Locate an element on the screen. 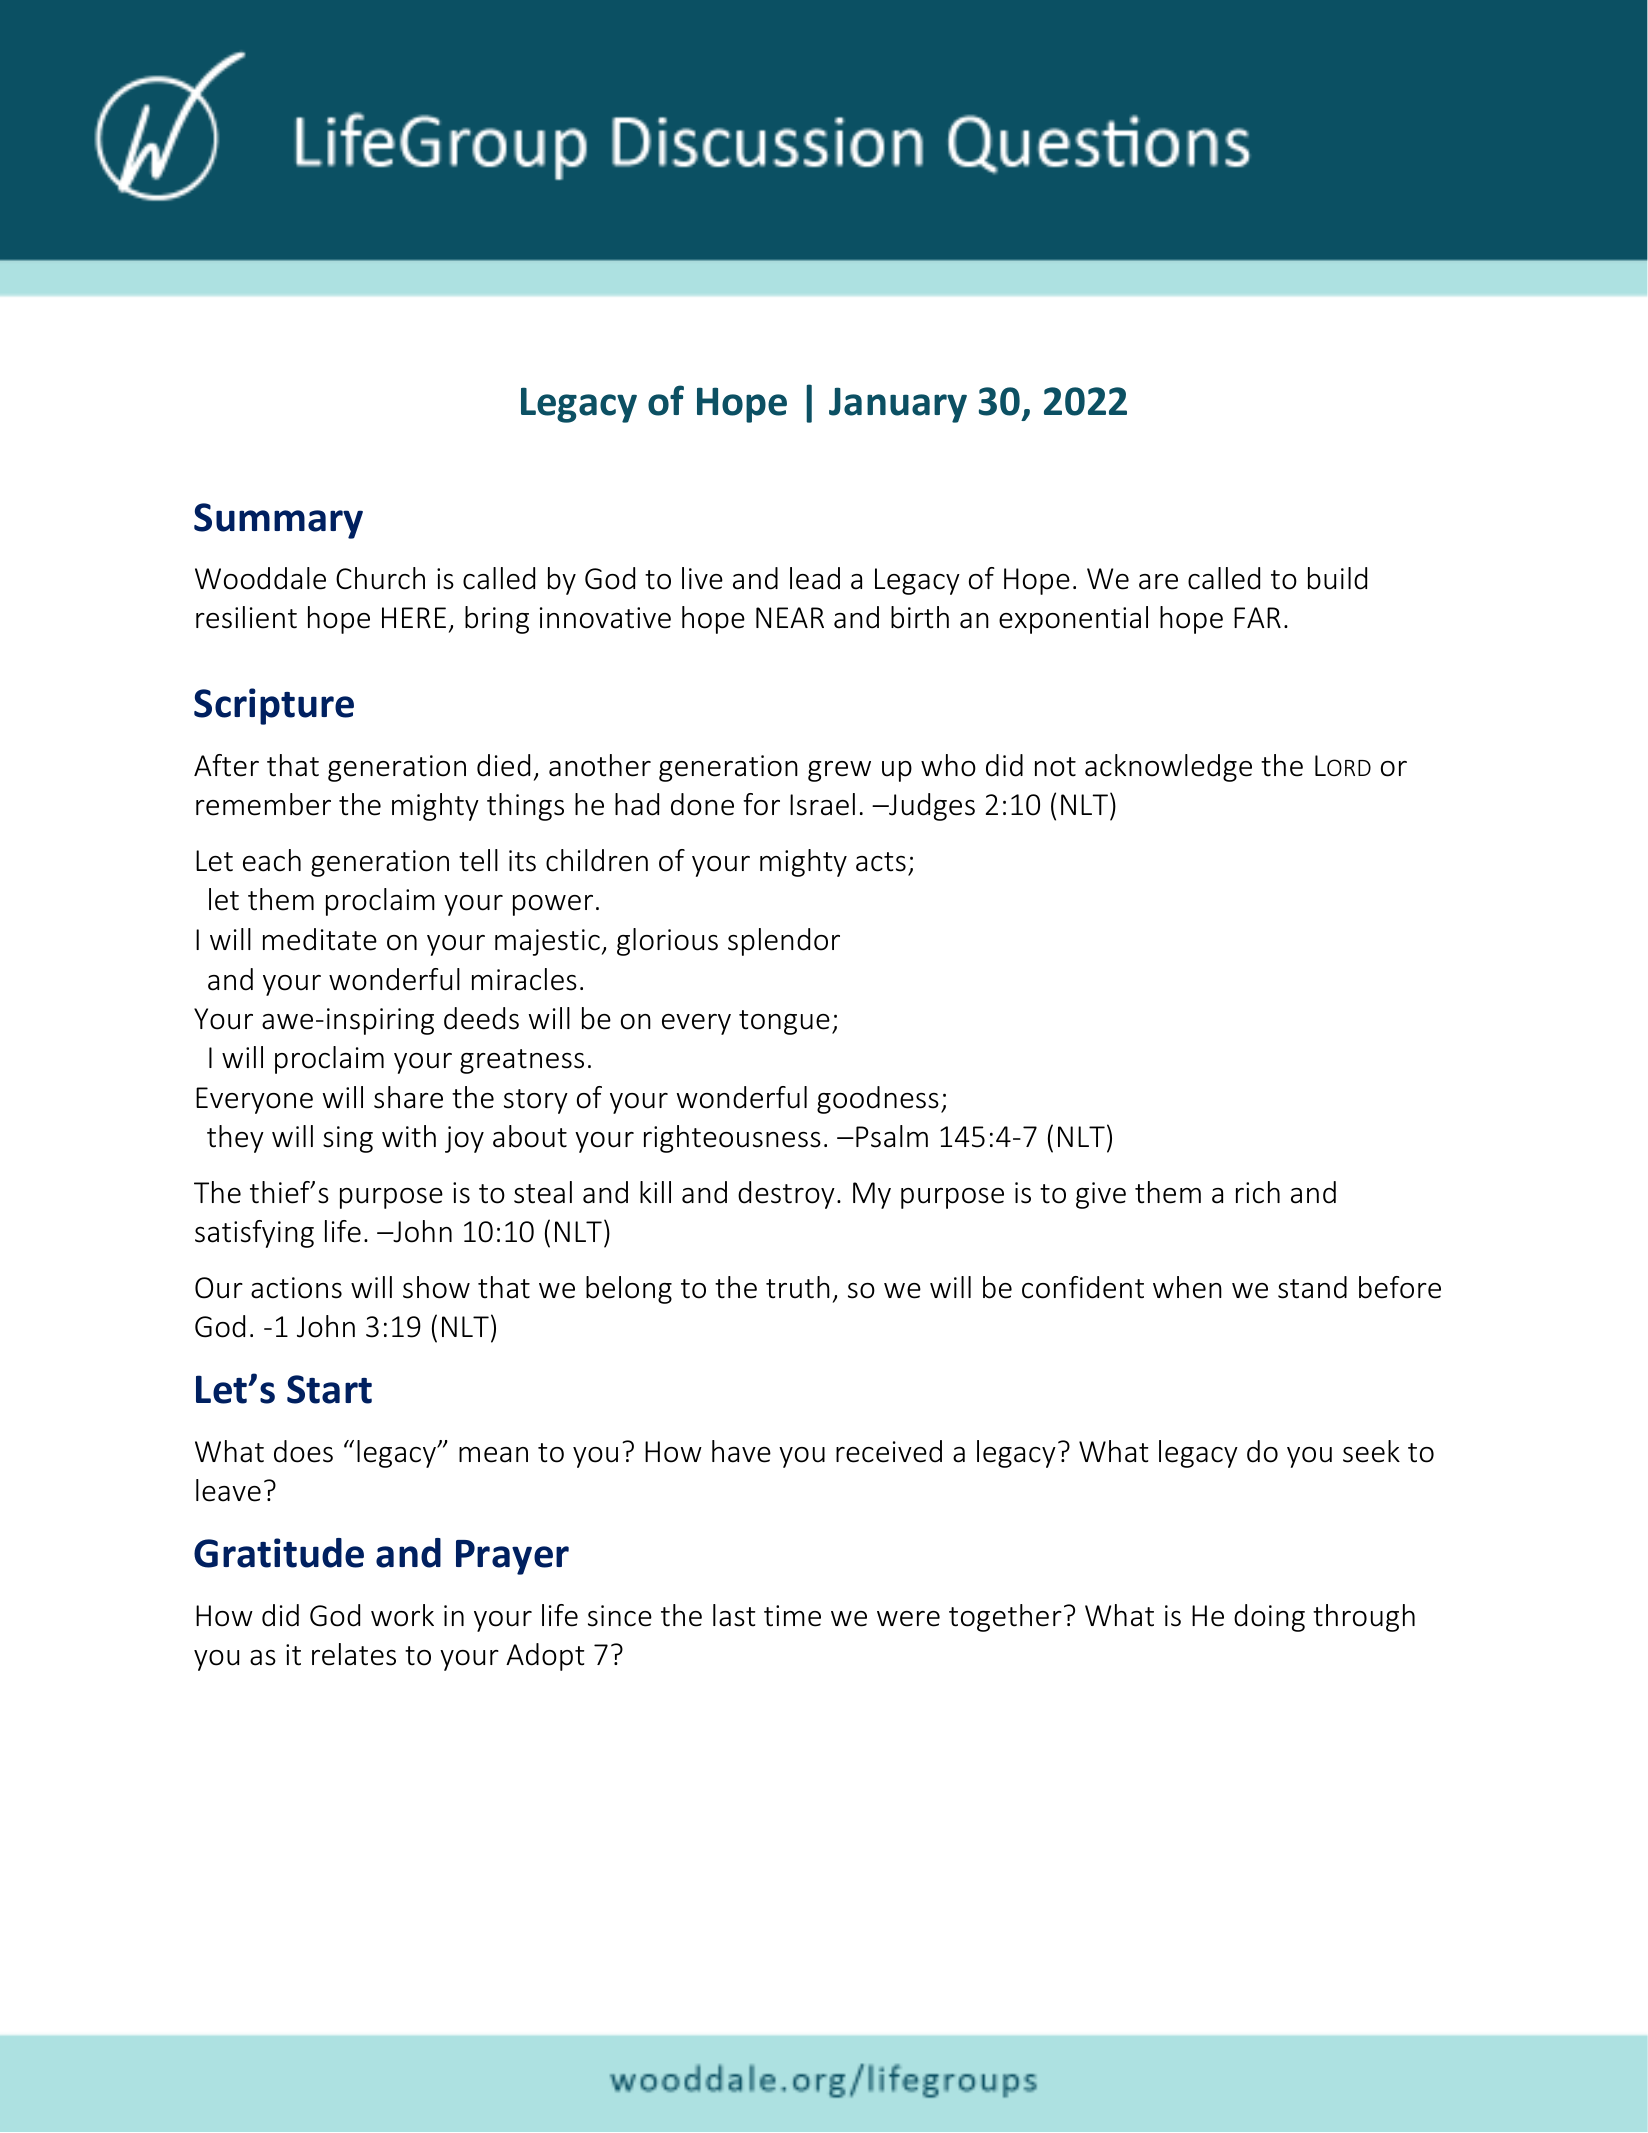 Image resolution: width=1648 pixels, height=2133 pixels. Scripture is located at coordinates (274, 706).
